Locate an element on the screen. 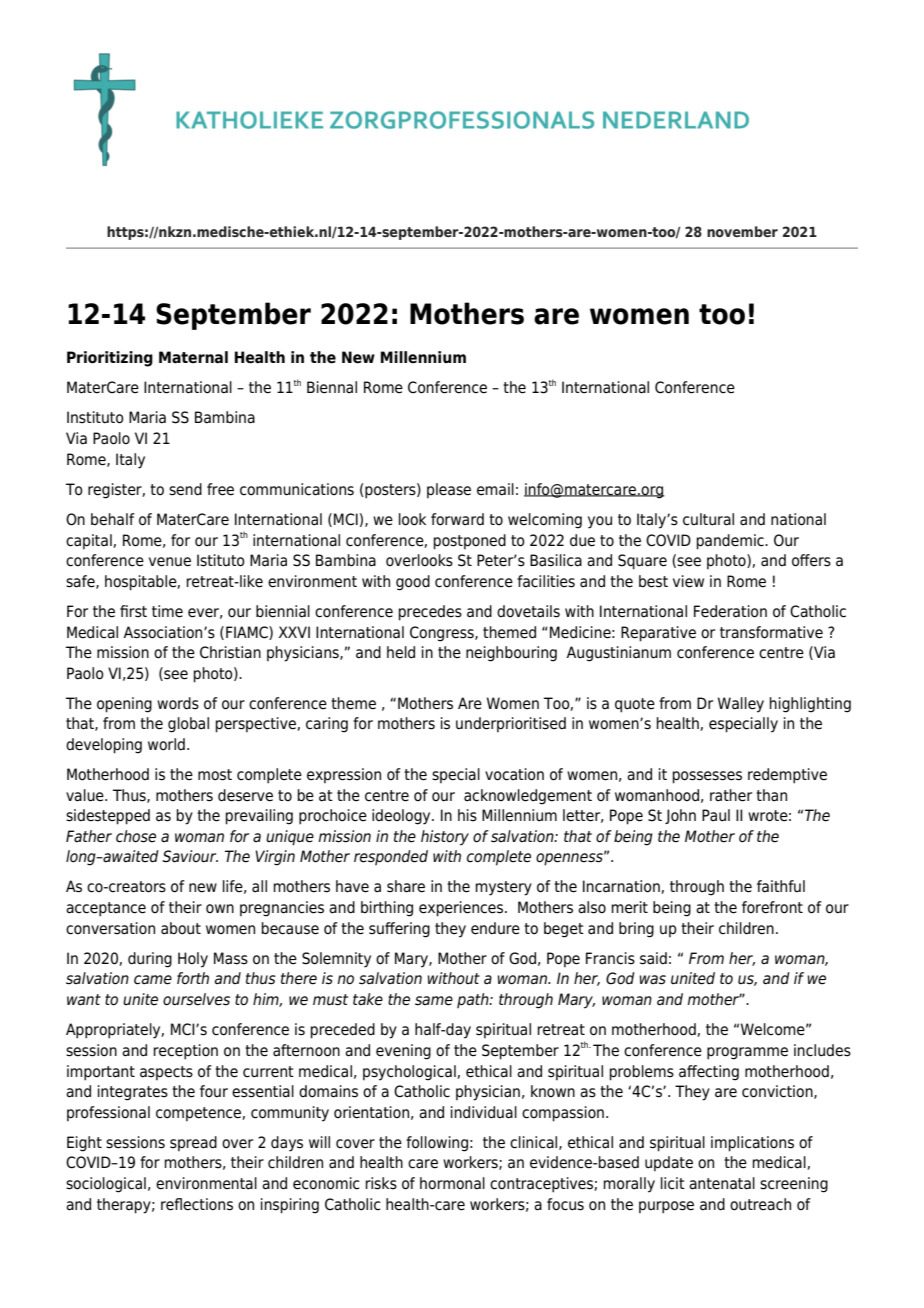 The height and width of the screenshot is (1308, 924). Maternal is located at coordinates (193, 357).
